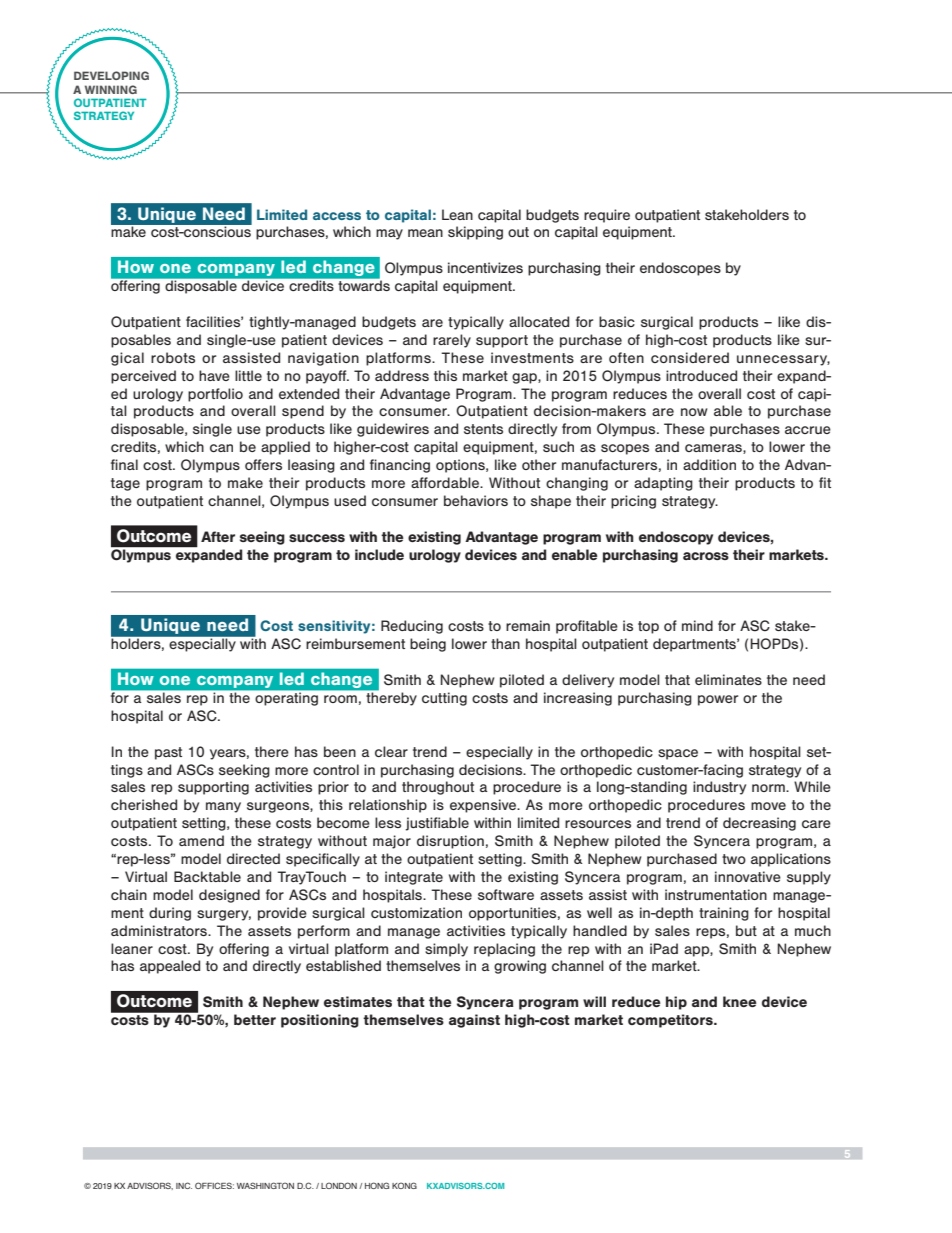 The width and height of the page is (952, 1233). I want to click on behaviors, so click(476, 500).
